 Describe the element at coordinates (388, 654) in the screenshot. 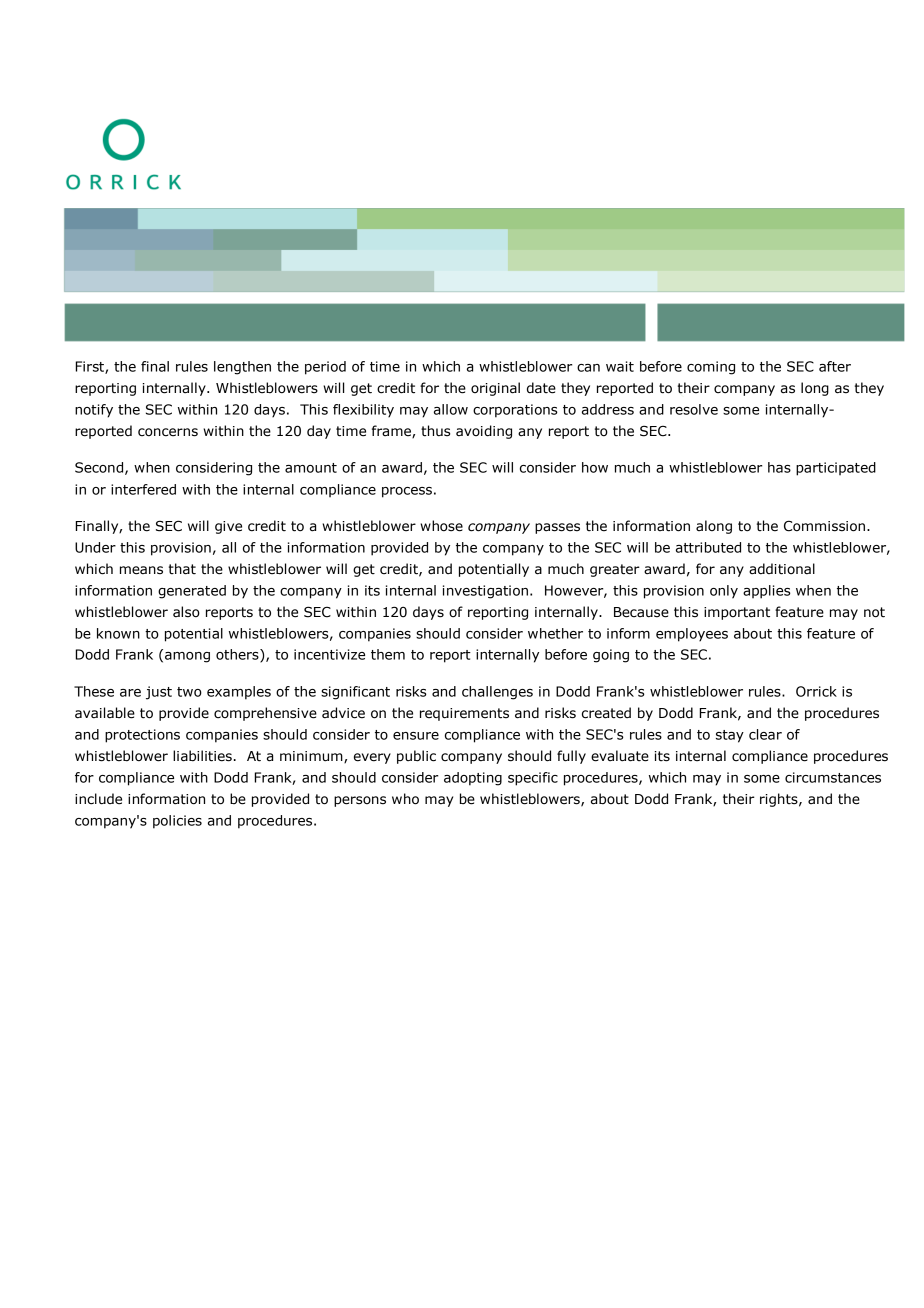

I see `them` at that location.
